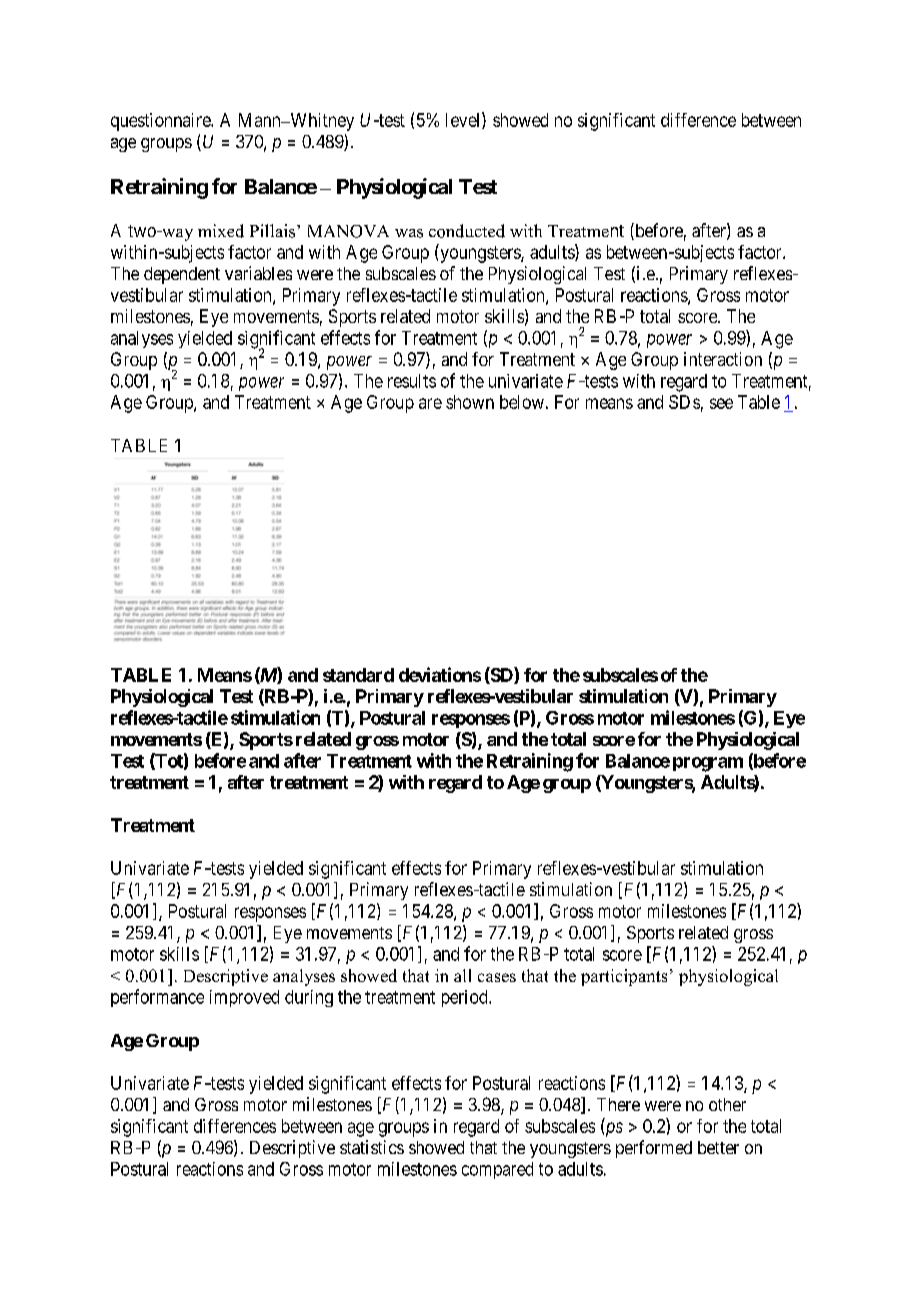 Image resolution: width=924 pixels, height=1308 pixels. Describe the element at coordinates (497, 1170) in the page. I see `compared` at that location.
